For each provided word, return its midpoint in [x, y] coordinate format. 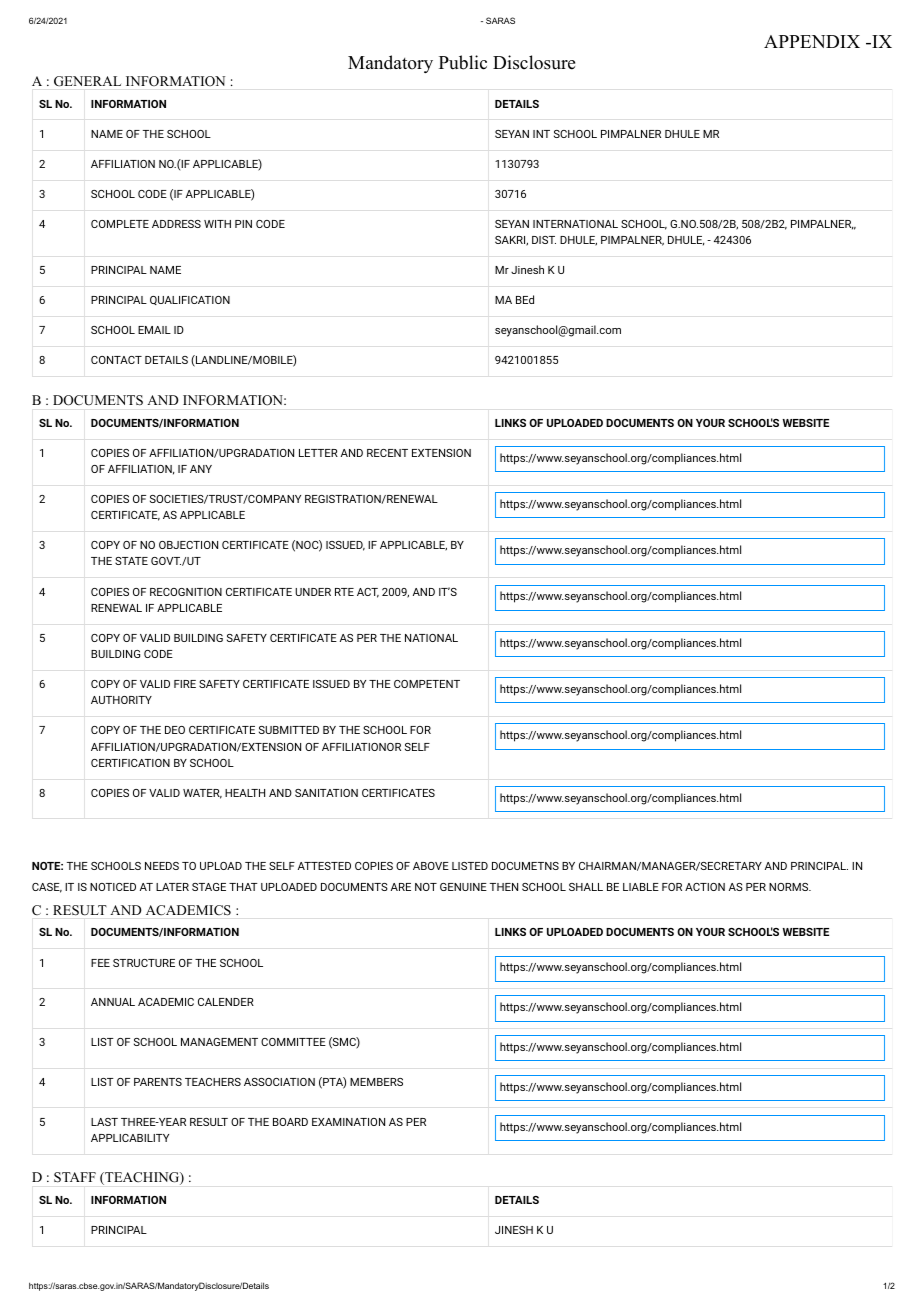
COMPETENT [427, 684]
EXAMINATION [348, 1122]
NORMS [789, 887]
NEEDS [162, 866]
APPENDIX [812, 41]
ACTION [705, 887]
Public [463, 62]
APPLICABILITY [130, 1138]
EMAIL [154, 330]
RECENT [387, 453]
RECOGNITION [186, 592]
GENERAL [87, 81]
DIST [544, 240]
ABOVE [431, 866]
